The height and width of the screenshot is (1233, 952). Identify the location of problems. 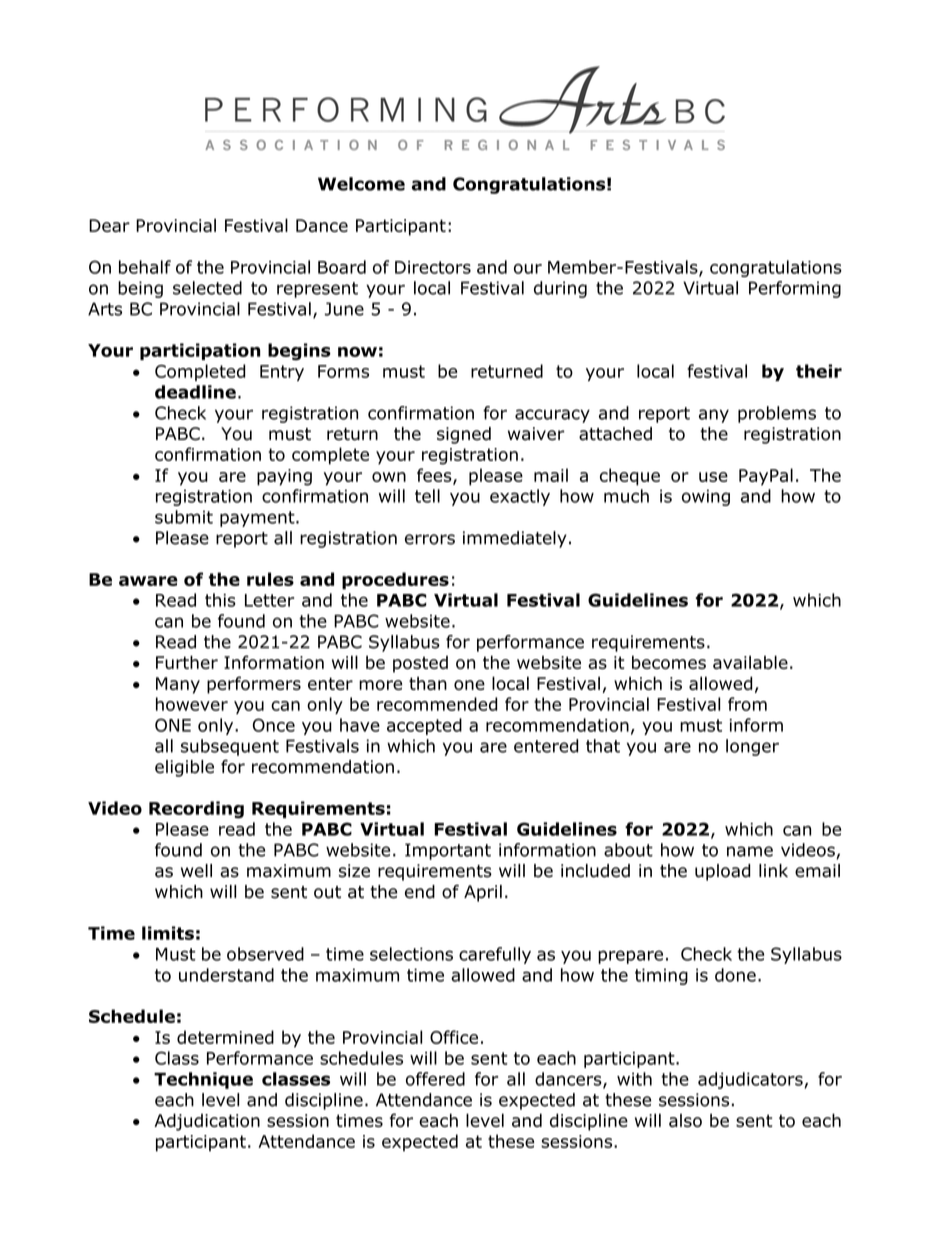
(777, 414).
